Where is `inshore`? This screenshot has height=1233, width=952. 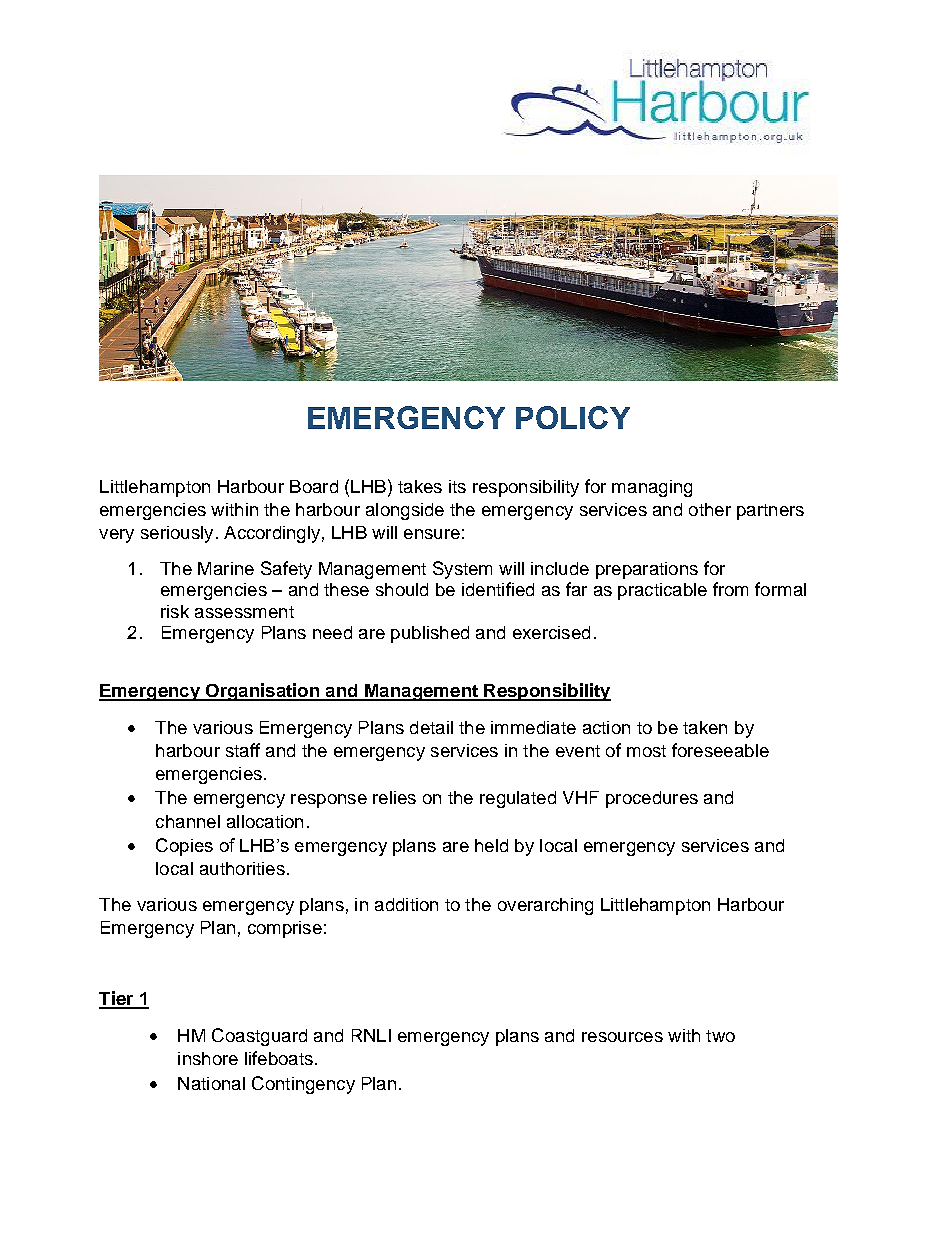 inshore is located at coordinates (208, 1058).
